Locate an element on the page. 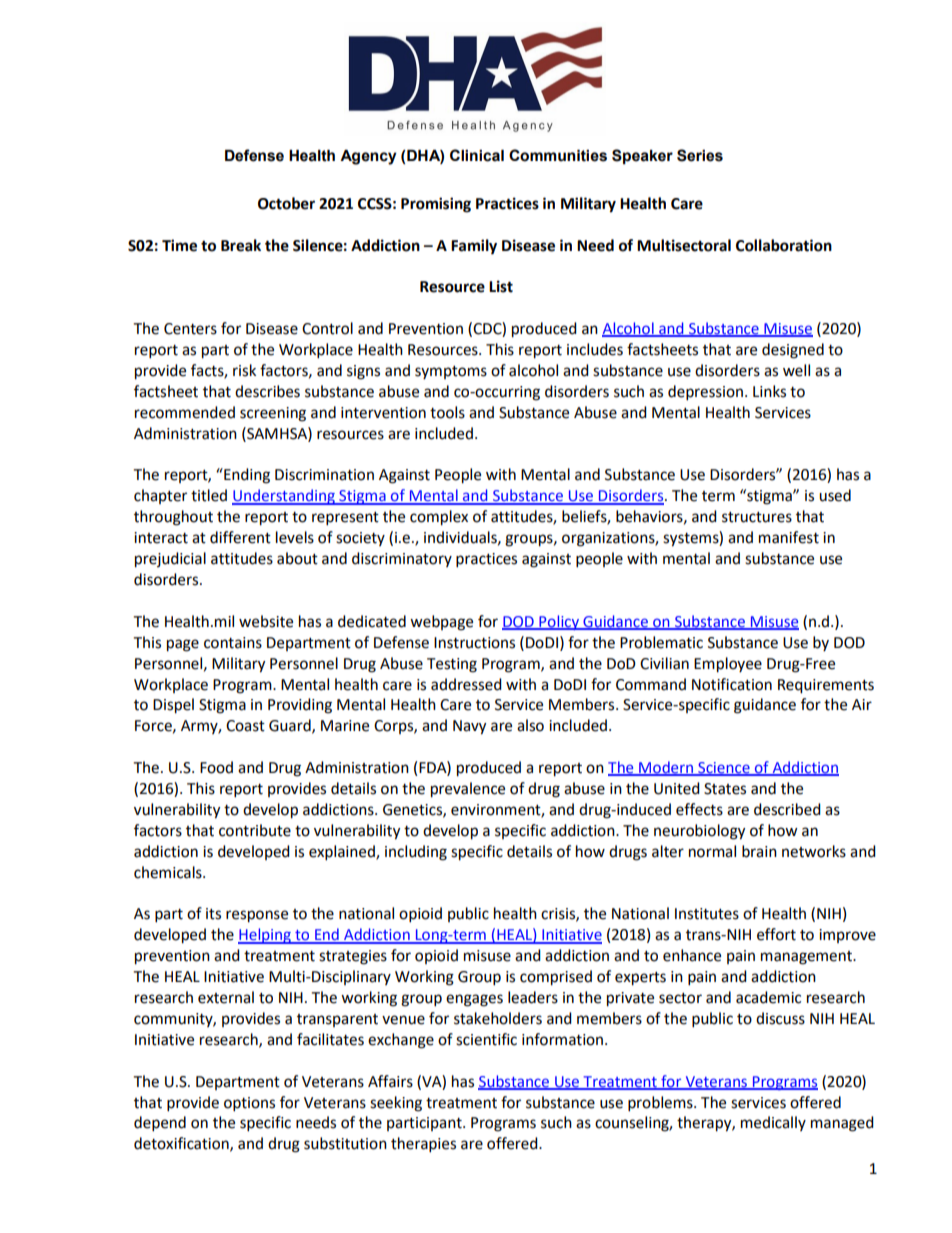 This page has width=952, height=1233. October is located at coordinates (286, 203).
